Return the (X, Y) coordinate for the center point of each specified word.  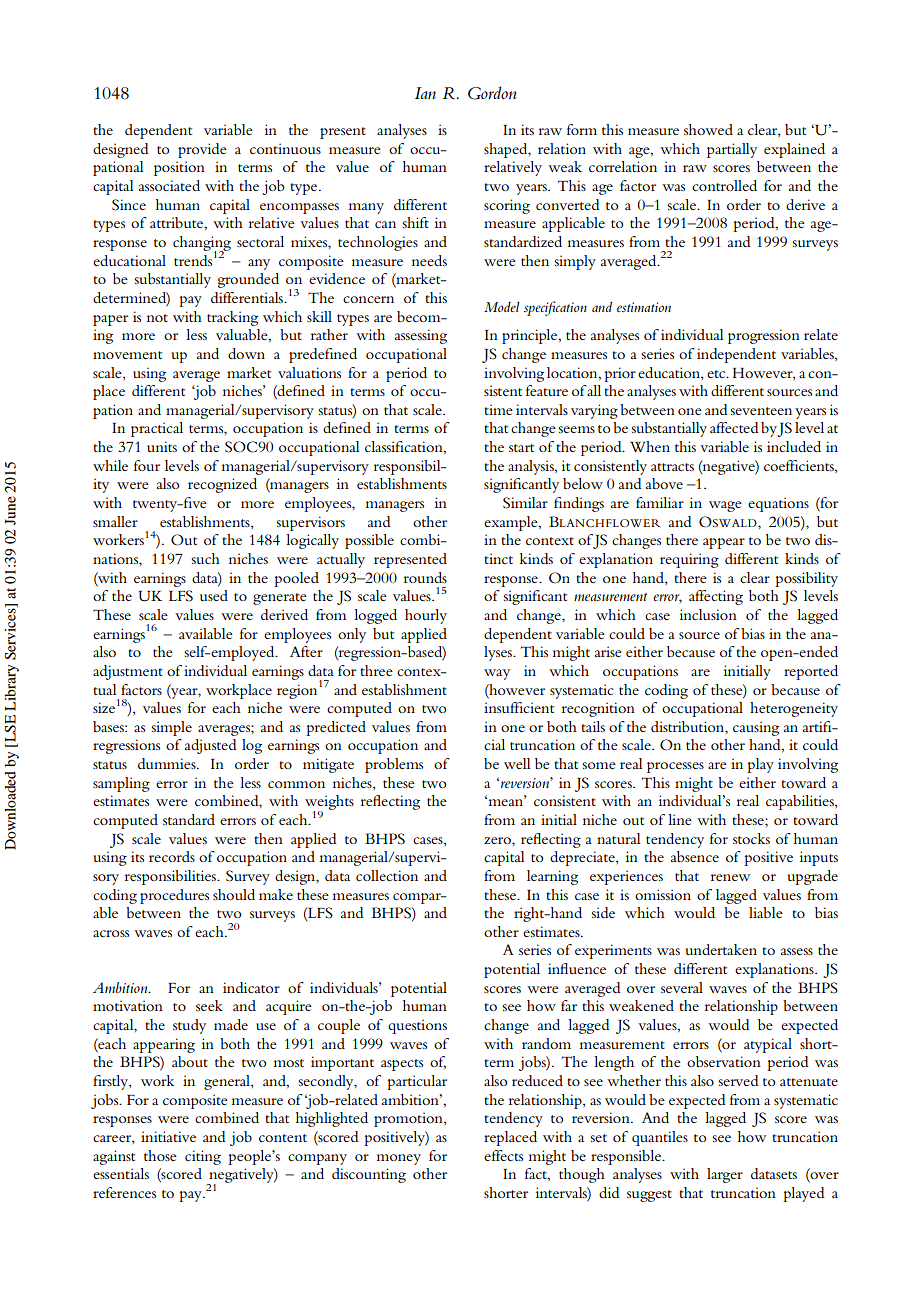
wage (725, 506)
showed (708, 129)
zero (498, 840)
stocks (751, 838)
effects (503, 1155)
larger (725, 1175)
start (521, 448)
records (172, 856)
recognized (222, 485)
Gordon (492, 93)
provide (202, 150)
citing (203, 1157)
